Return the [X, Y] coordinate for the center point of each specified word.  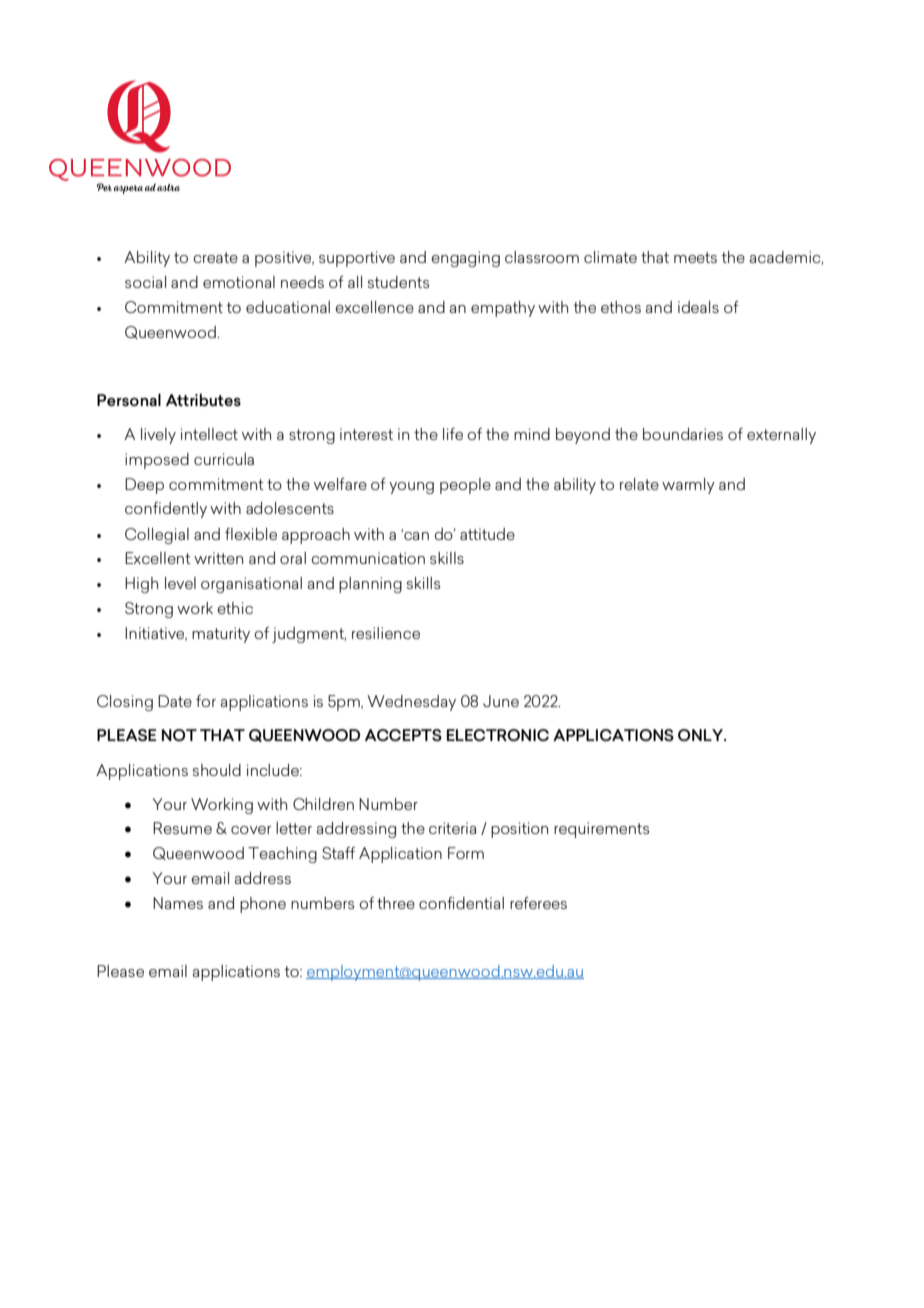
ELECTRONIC [498, 735]
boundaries [683, 434]
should [217, 770]
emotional [239, 282]
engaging [466, 259]
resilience [386, 633]
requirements [601, 830]
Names [178, 903]
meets [695, 257]
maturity [221, 635]
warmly [688, 486]
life [453, 434]
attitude [487, 534]
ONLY [702, 735]
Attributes [203, 400]
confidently [166, 510]
